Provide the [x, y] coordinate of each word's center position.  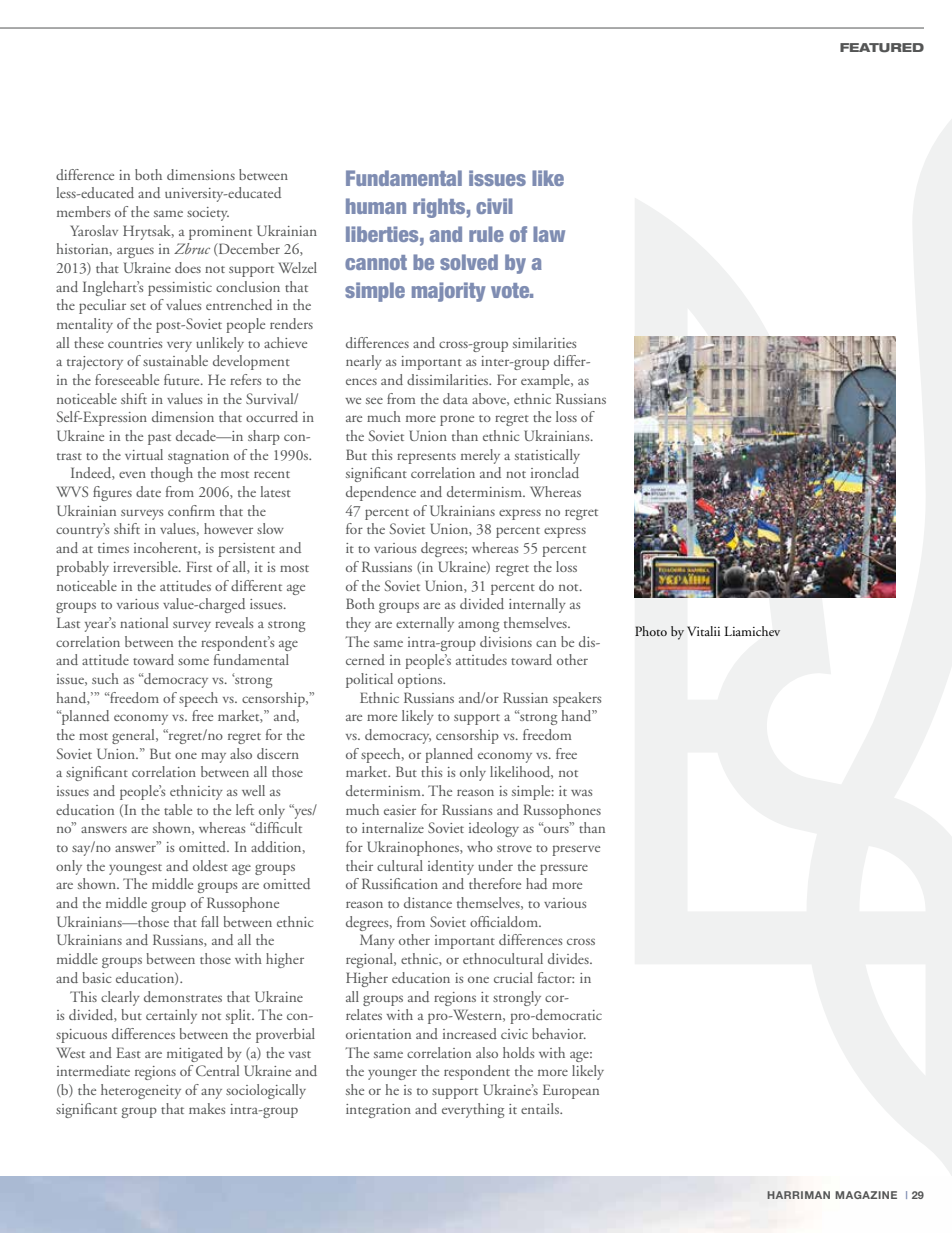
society [208, 214]
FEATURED [882, 48]
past [159, 439]
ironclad [555, 472]
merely [480, 456]
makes [207, 1108]
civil [494, 206]
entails [541, 1108]
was [581, 792]
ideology [494, 829]
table [178, 809]
